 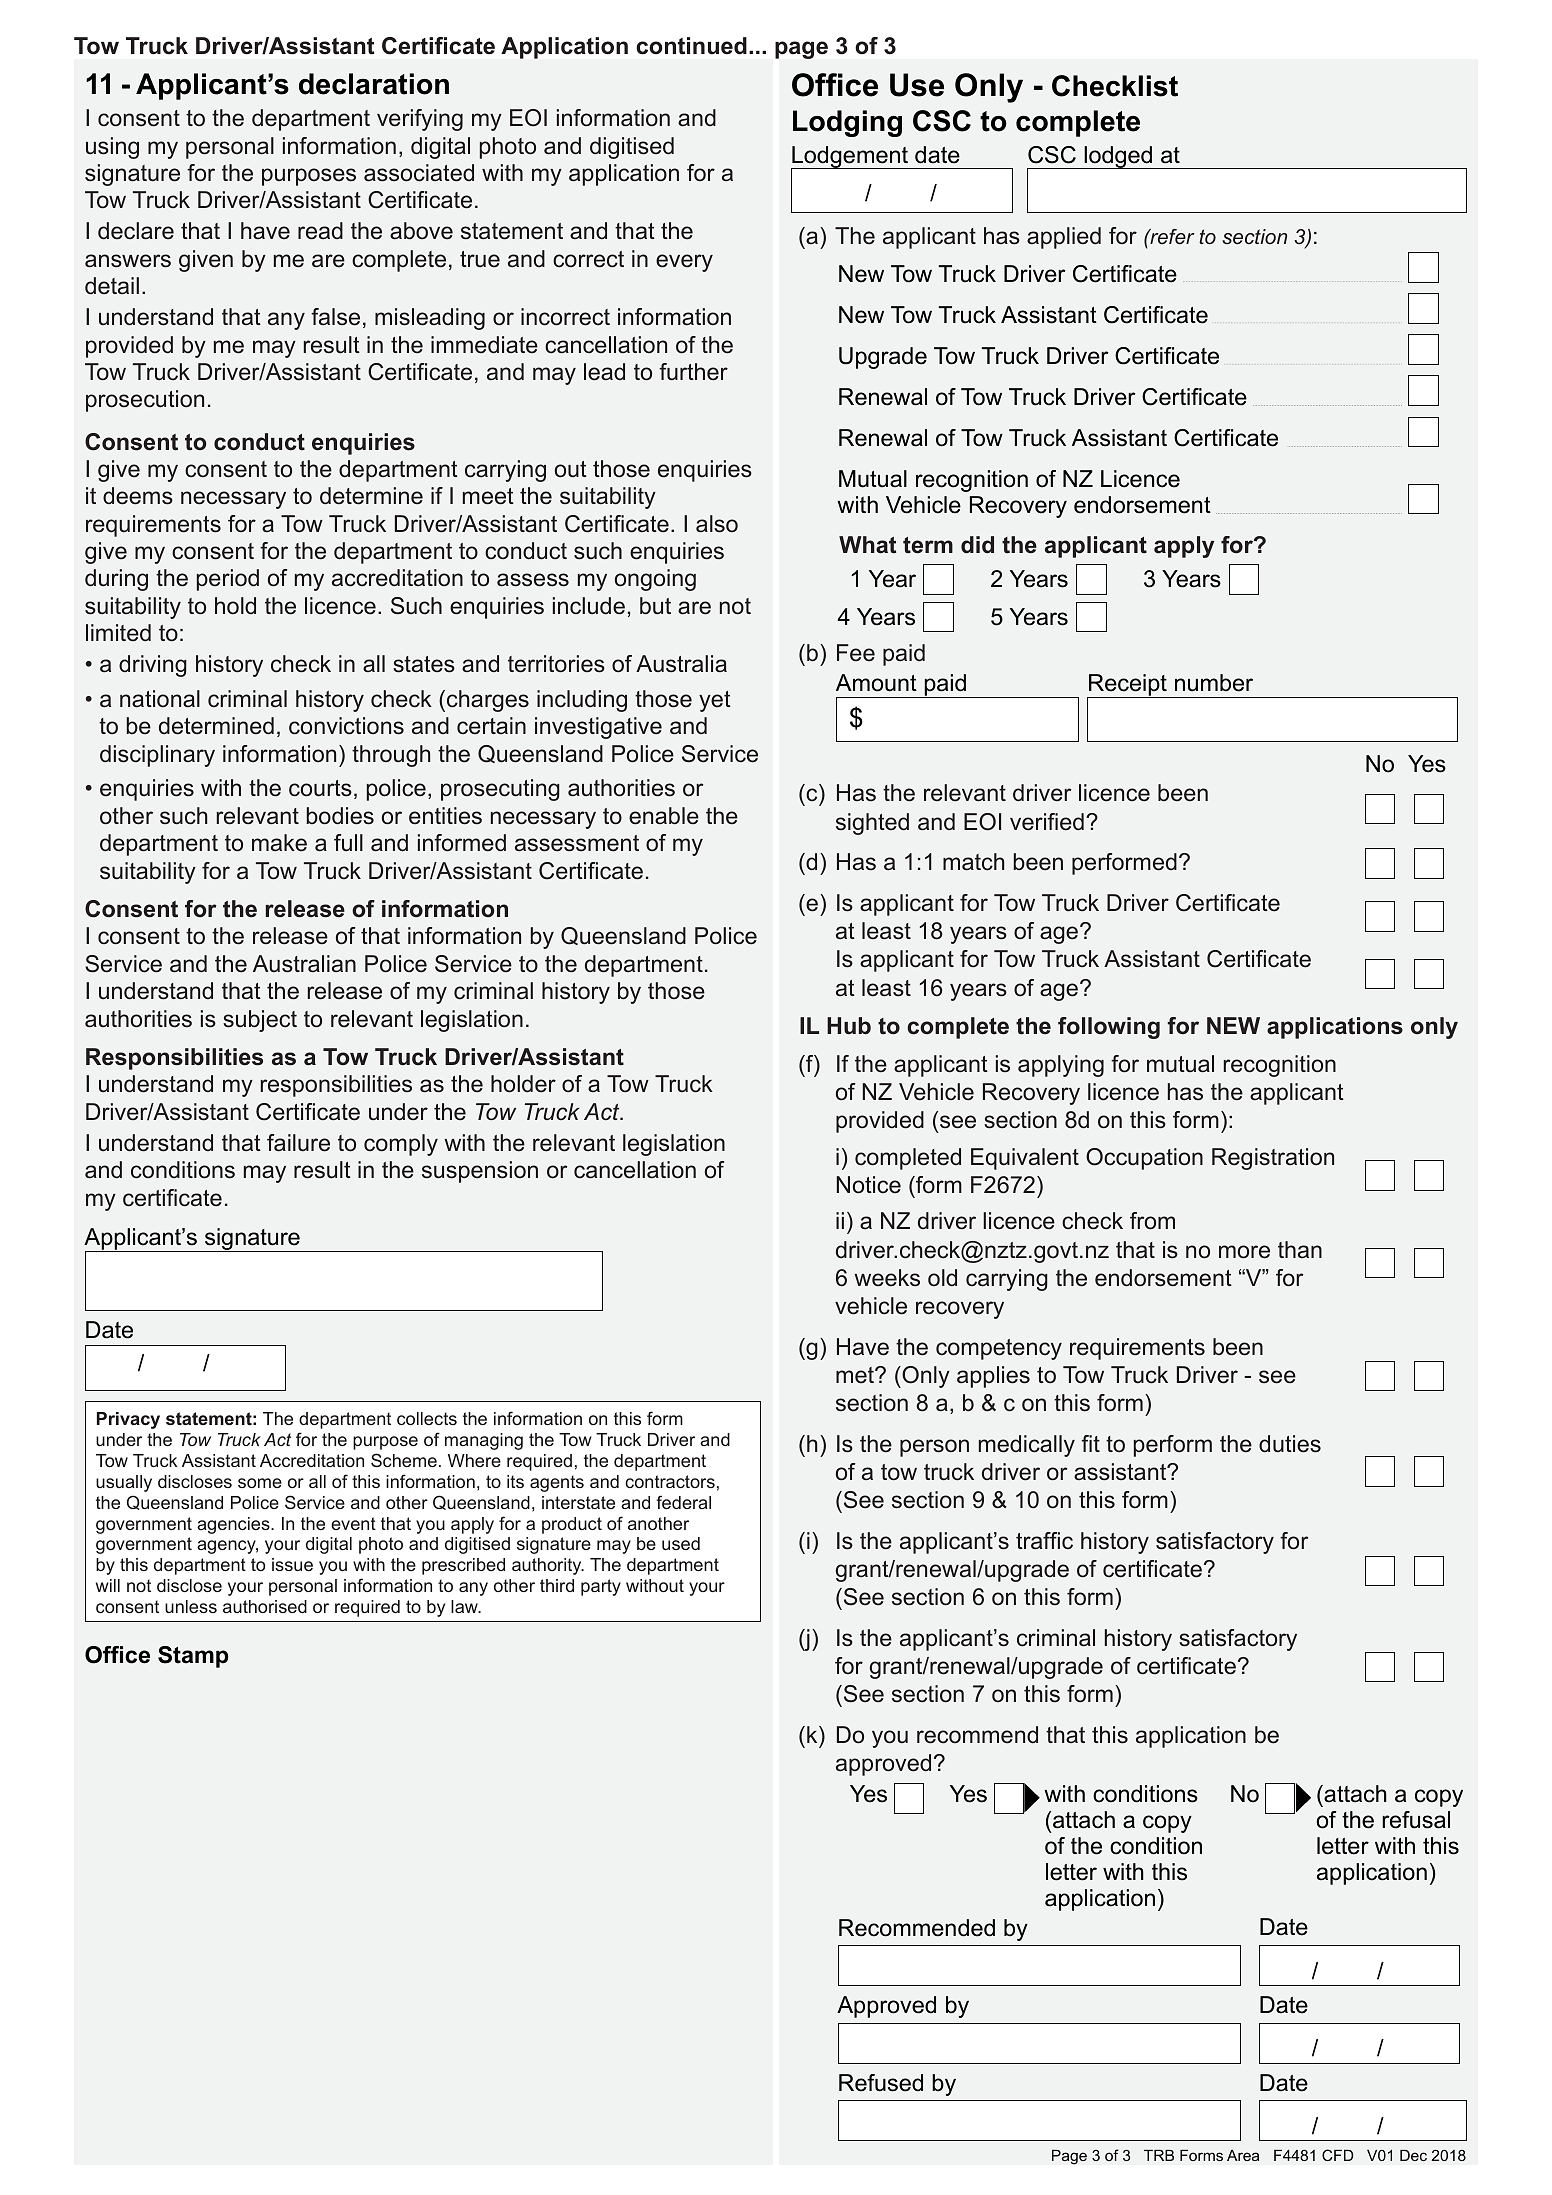 What do you see at coordinates (228, 580) in the page?
I see `period` at bounding box center [228, 580].
